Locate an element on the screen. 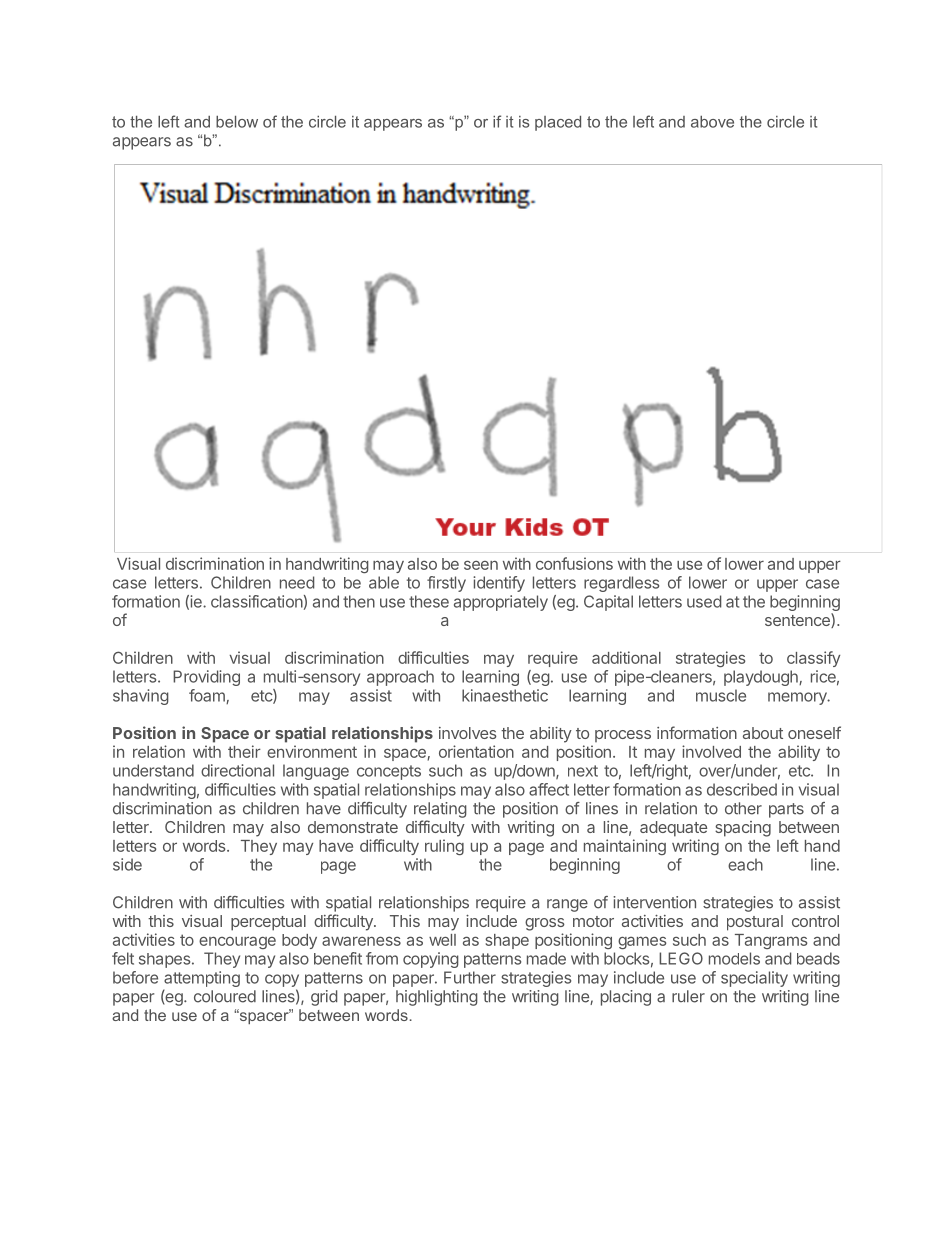 This screenshot has width=952, height=1233. models is located at coordinates (734, 958).
